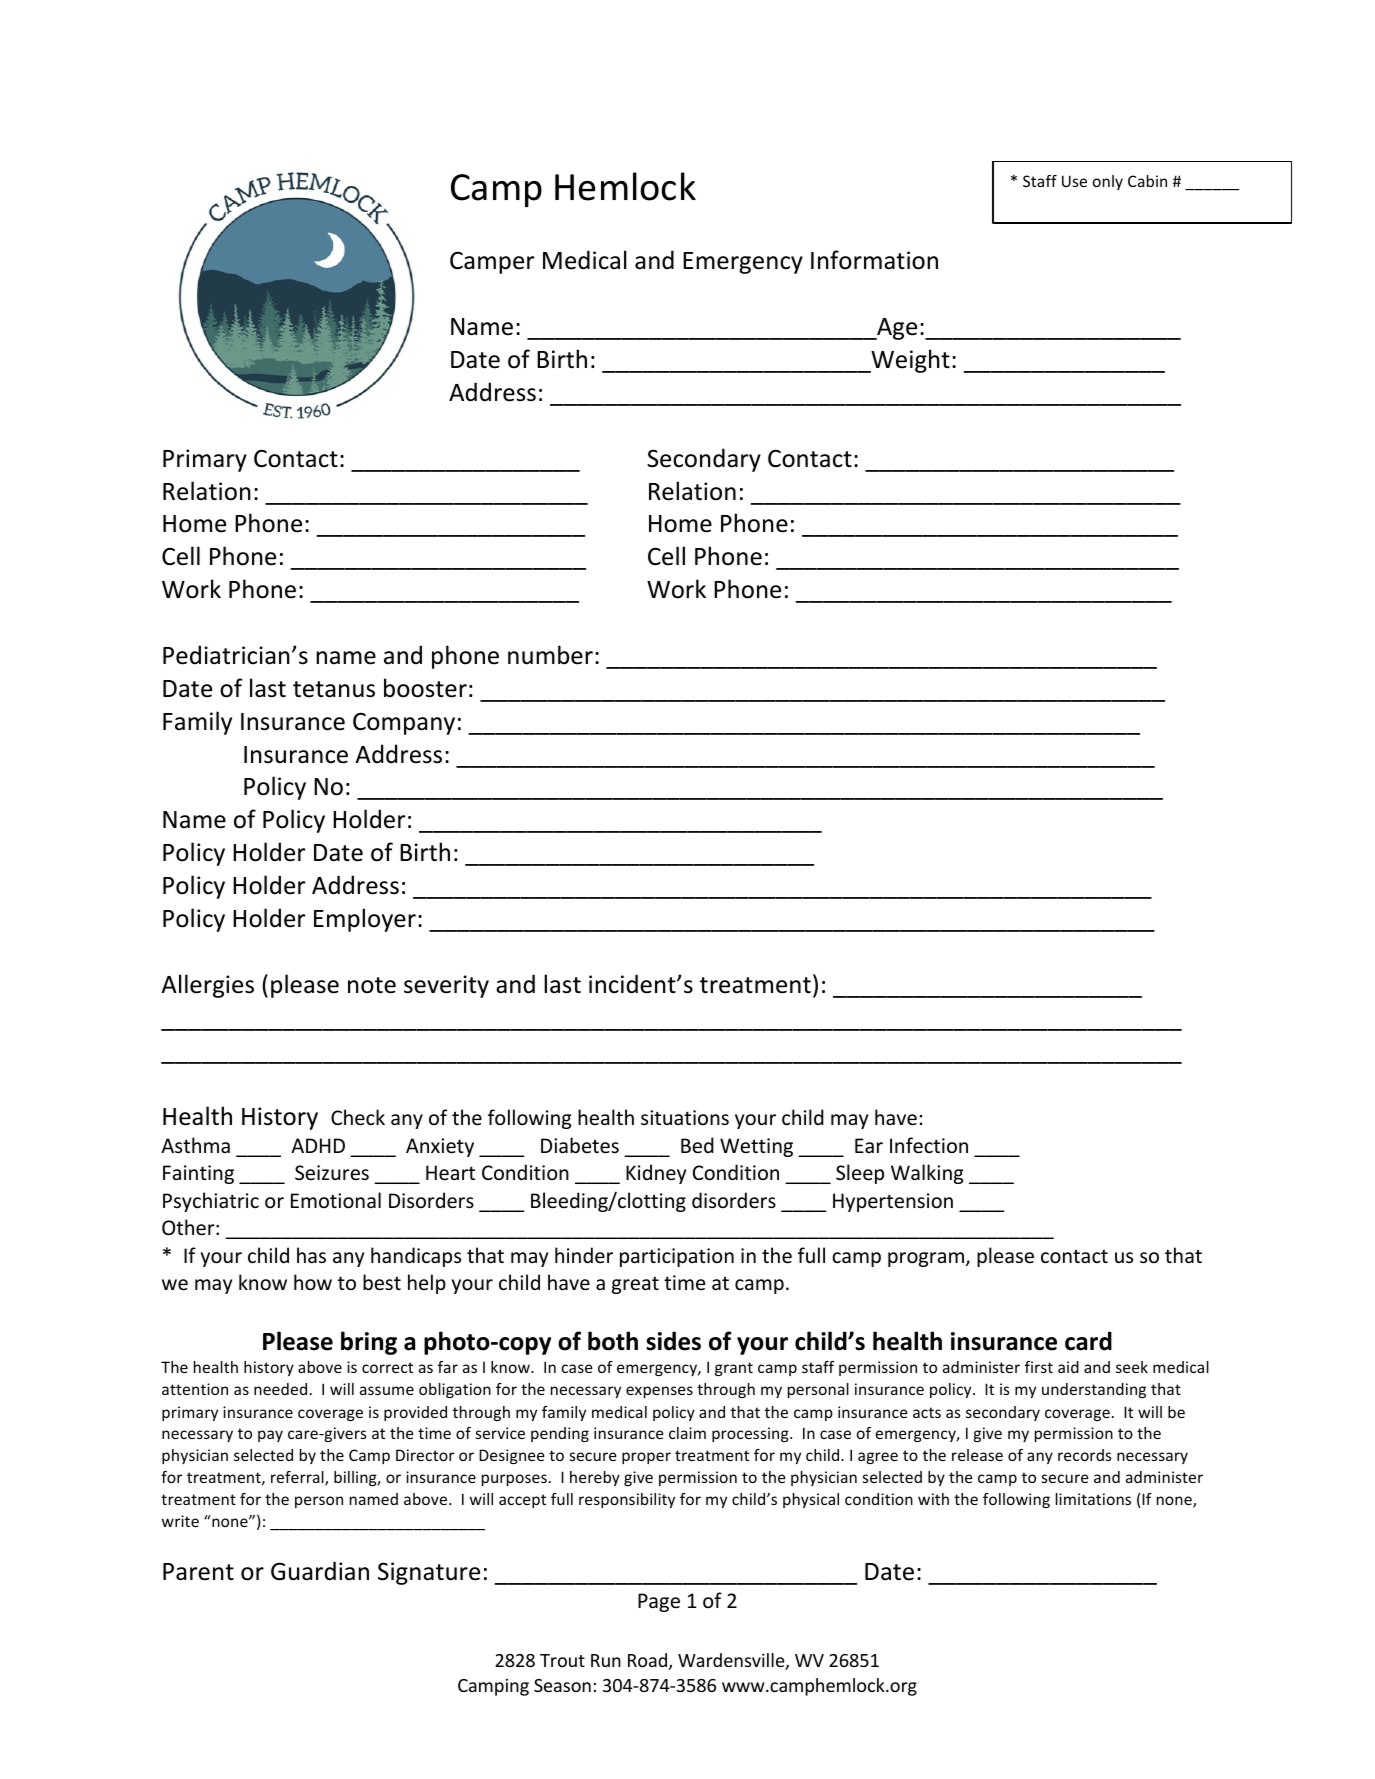  Describe the element at coordinates (874, 260) in the screenshot. I see `Information` at that location.
